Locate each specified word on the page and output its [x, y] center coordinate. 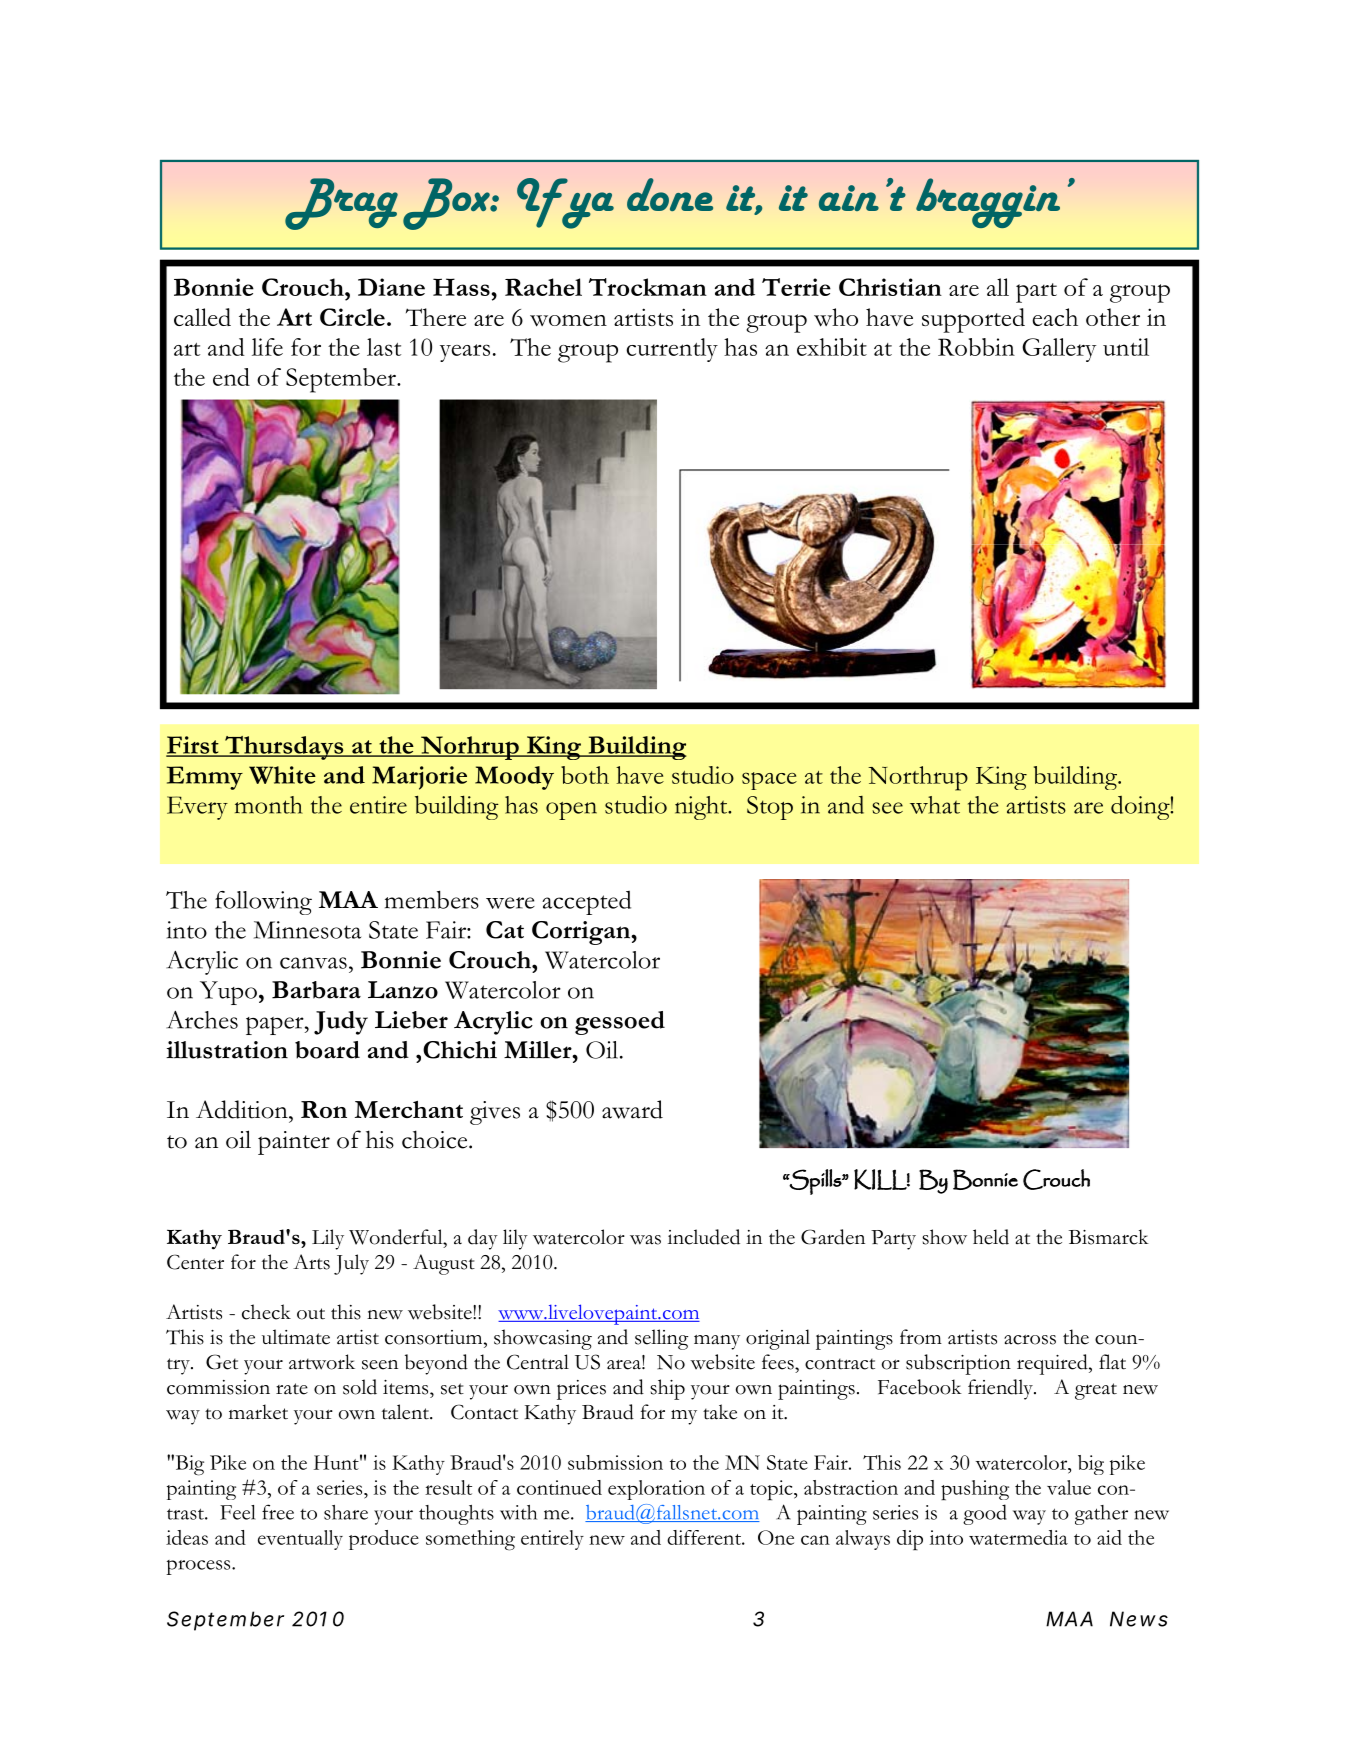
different [705, 1537]
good [985, 1514]
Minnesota [307, 930]
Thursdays [284, 748]
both [585, 775]
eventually [300, 1540]
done [670, 194]
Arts [311, 1262]
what [935, 805]
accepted [586, 903]
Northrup [918, 778]
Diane [391, 287]
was [645, 1240]
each [1055, 317]
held [991, 1237]
